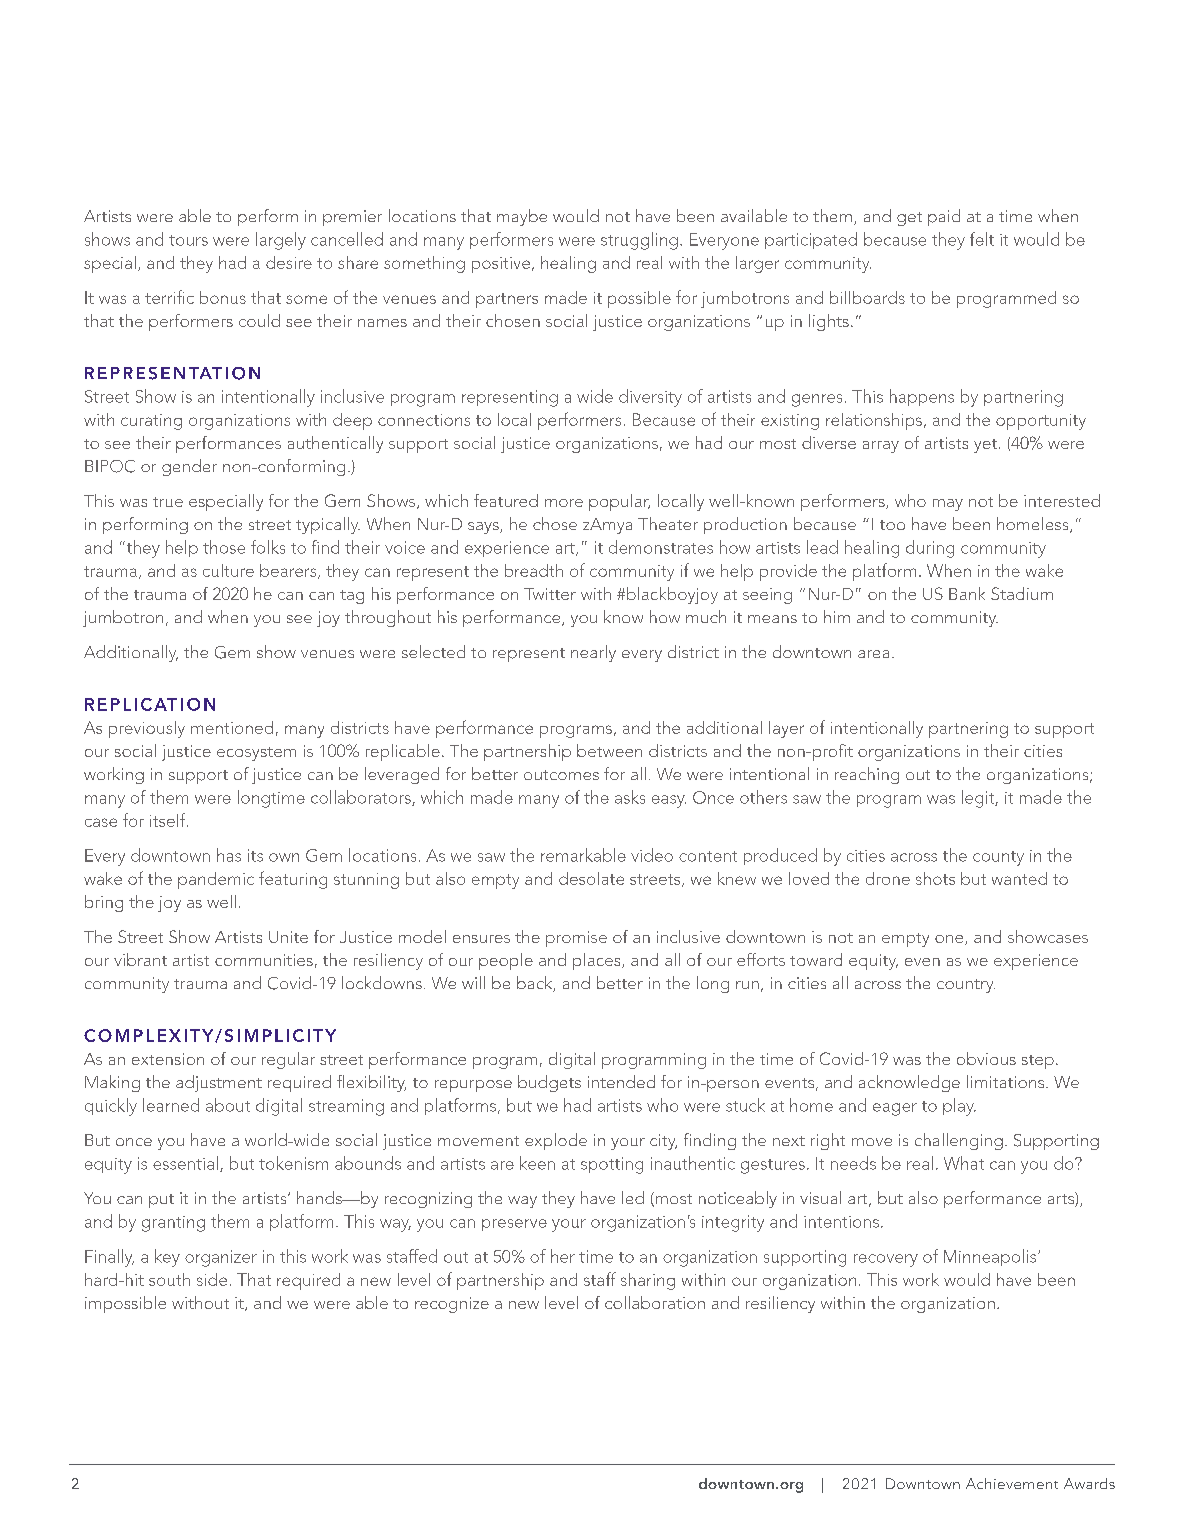 This screenshot has height=1534, width=1185. Describe the element at coordinates (982, 239) in the screenshot. I see `felt` at that location.
